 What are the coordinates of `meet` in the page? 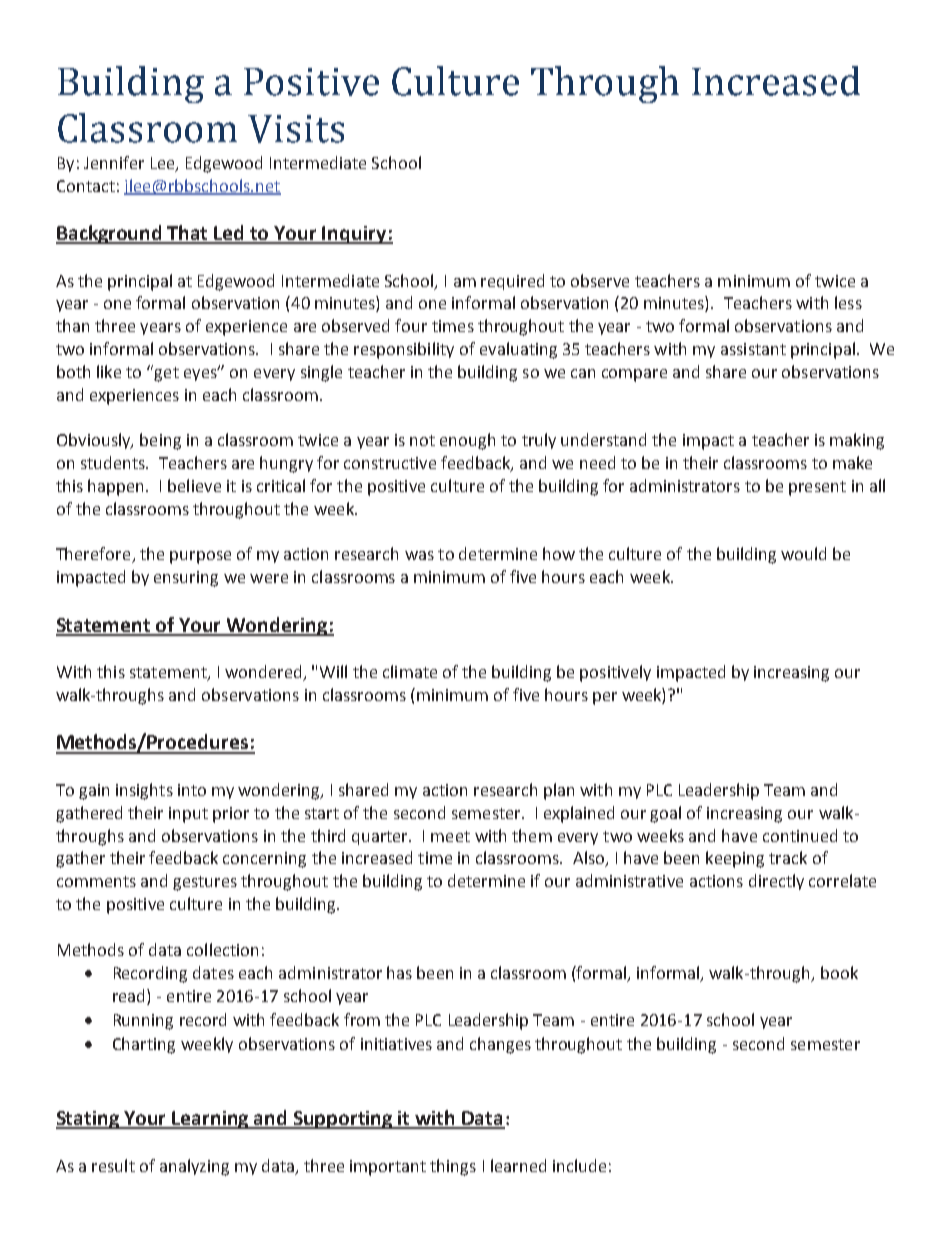 It's located at (450, 836).
